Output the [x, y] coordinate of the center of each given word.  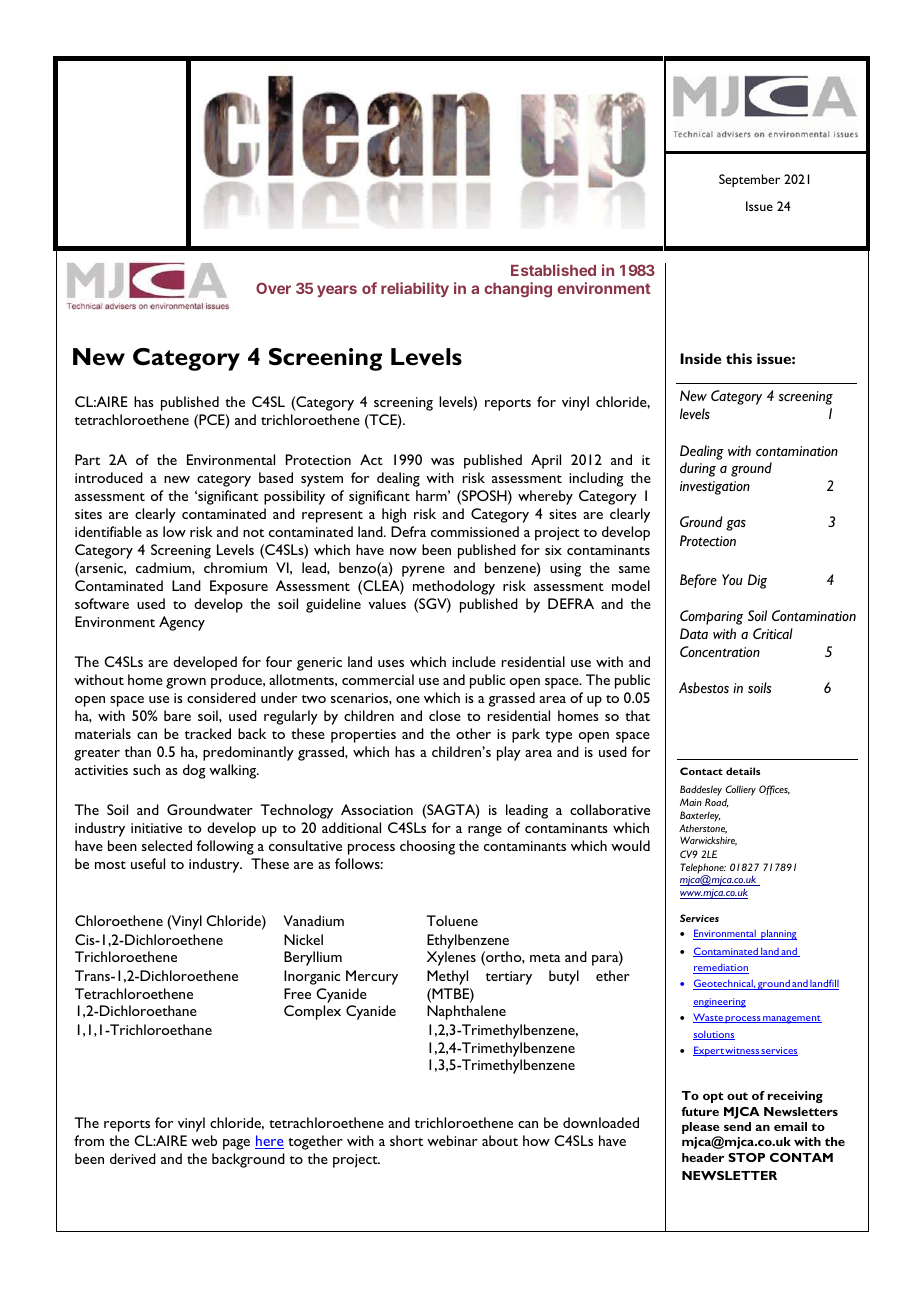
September [749, 180]
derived [133, 1158]
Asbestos [704, 688]
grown [186, 683]
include [474, 661]
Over [273, 288]
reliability [415, 289]
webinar [452, 1140]
